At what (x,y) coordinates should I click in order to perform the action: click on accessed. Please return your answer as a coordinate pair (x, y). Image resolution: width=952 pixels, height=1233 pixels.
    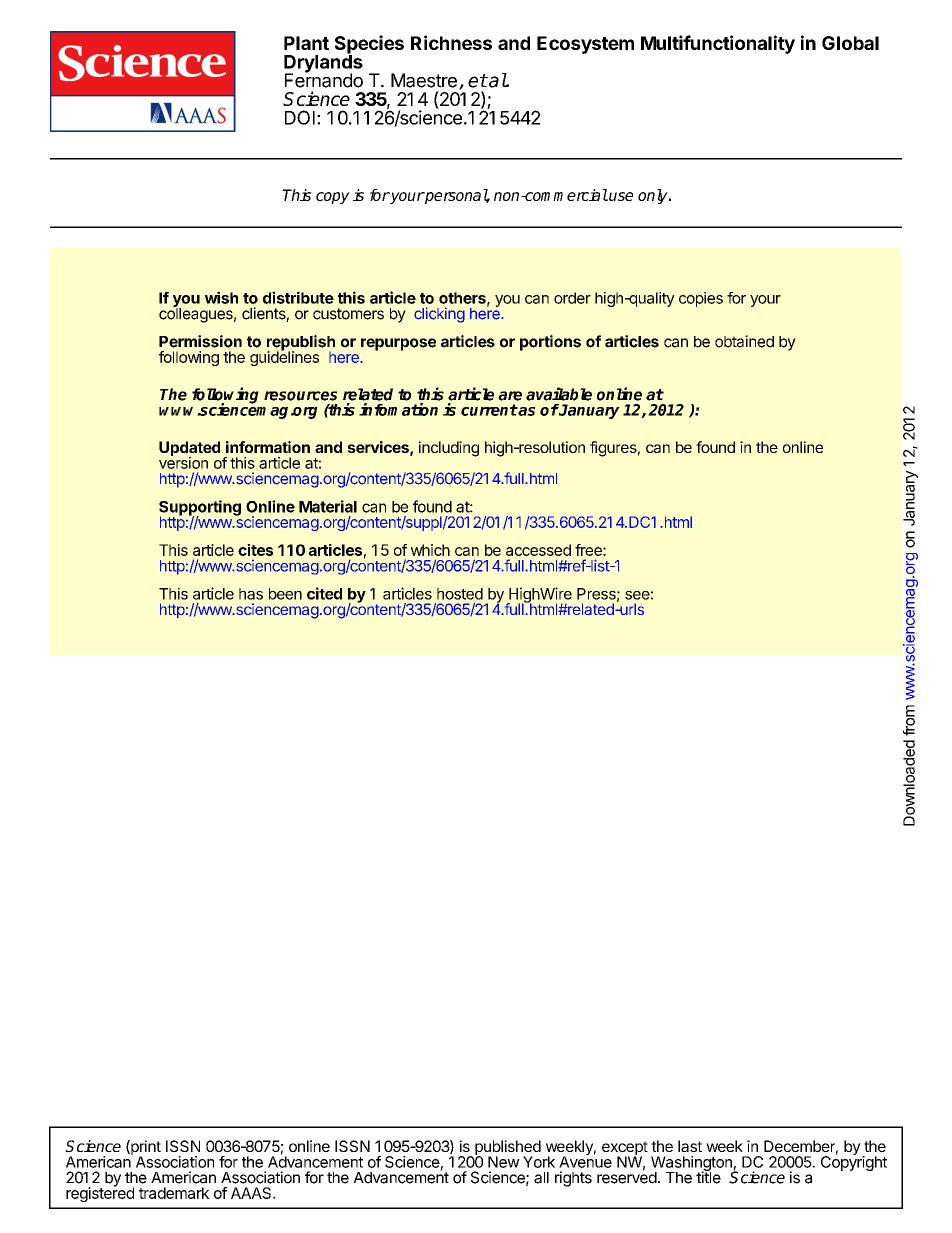
    Looking at the image, I should click on (538, 550).
